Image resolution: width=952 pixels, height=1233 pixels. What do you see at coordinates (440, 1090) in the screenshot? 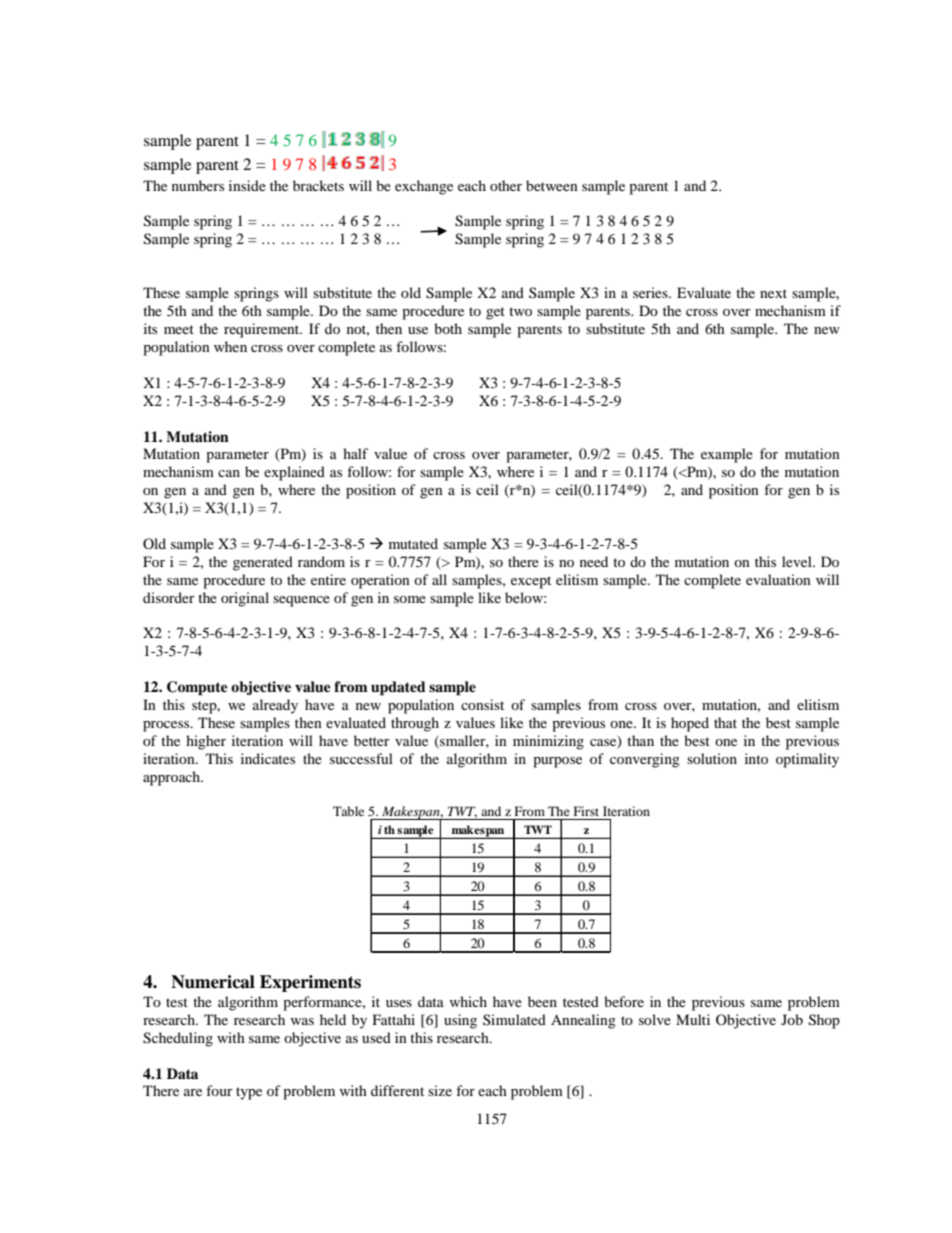
I see `size` at bounding box center [440, 1090].
